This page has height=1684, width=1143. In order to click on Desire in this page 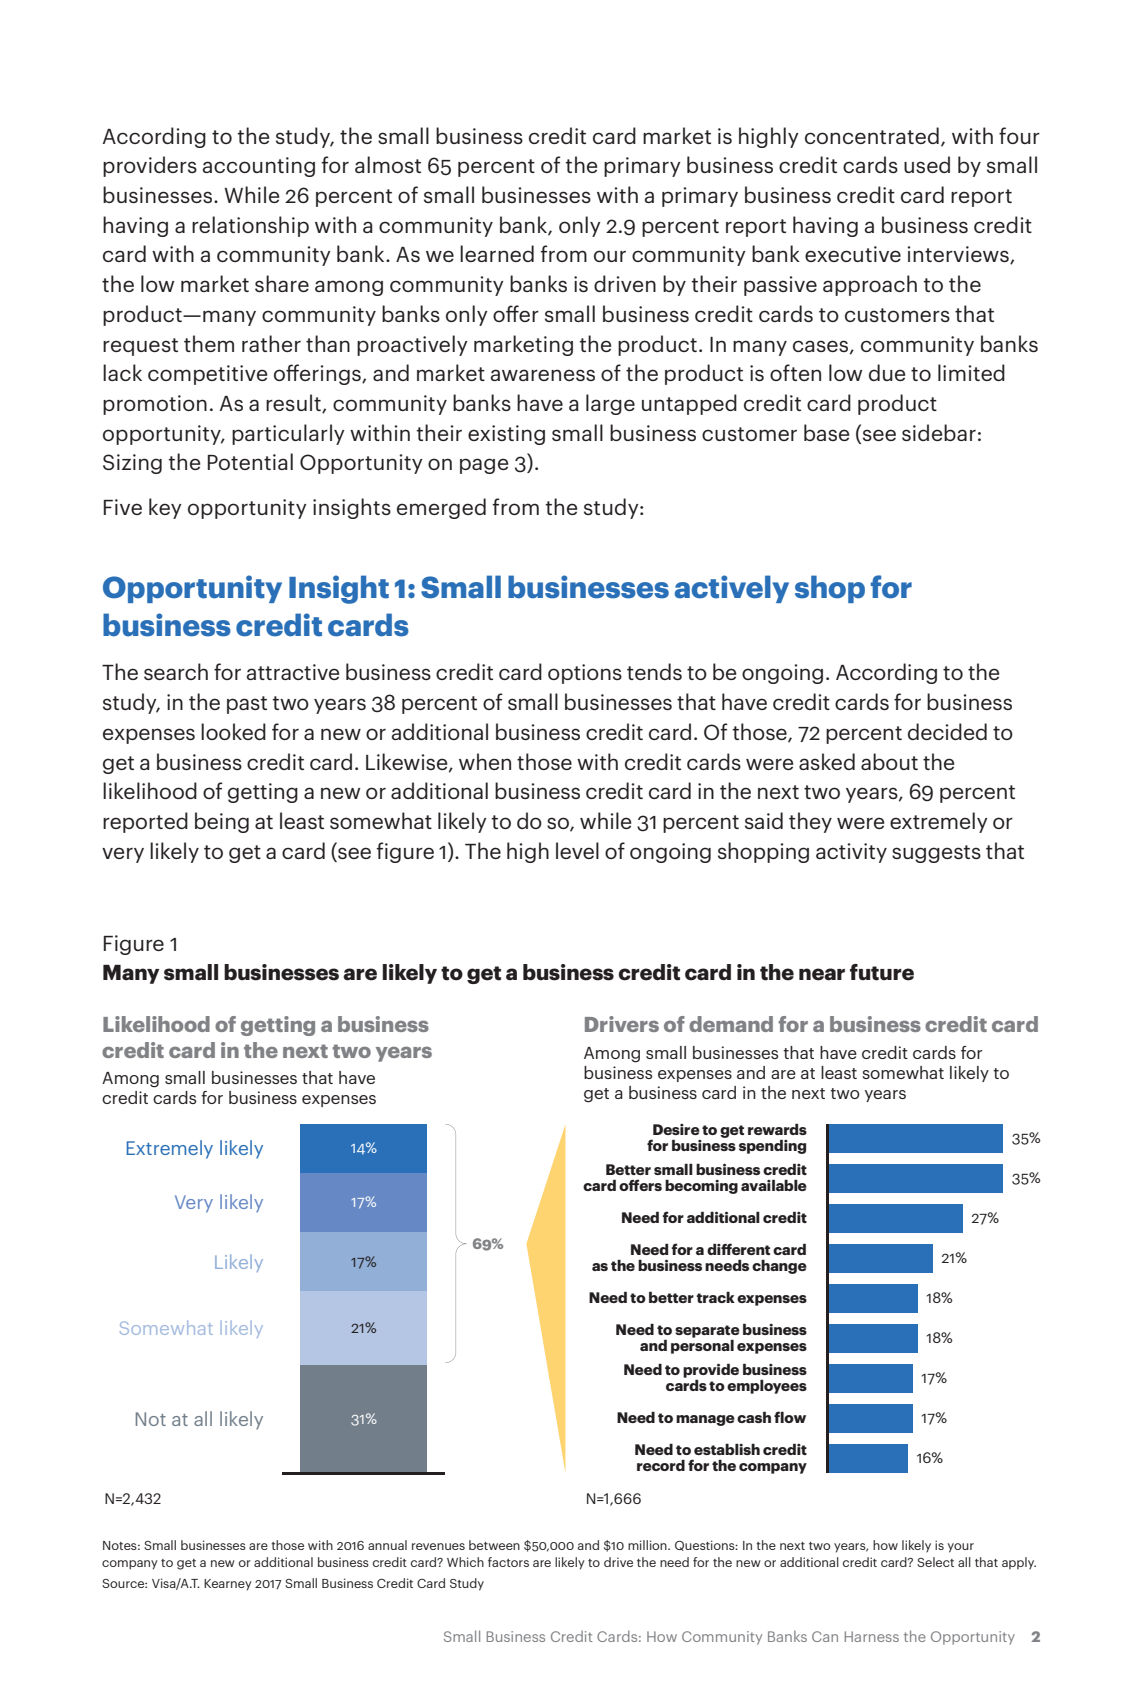, I will do `click(676, 1129)`.
